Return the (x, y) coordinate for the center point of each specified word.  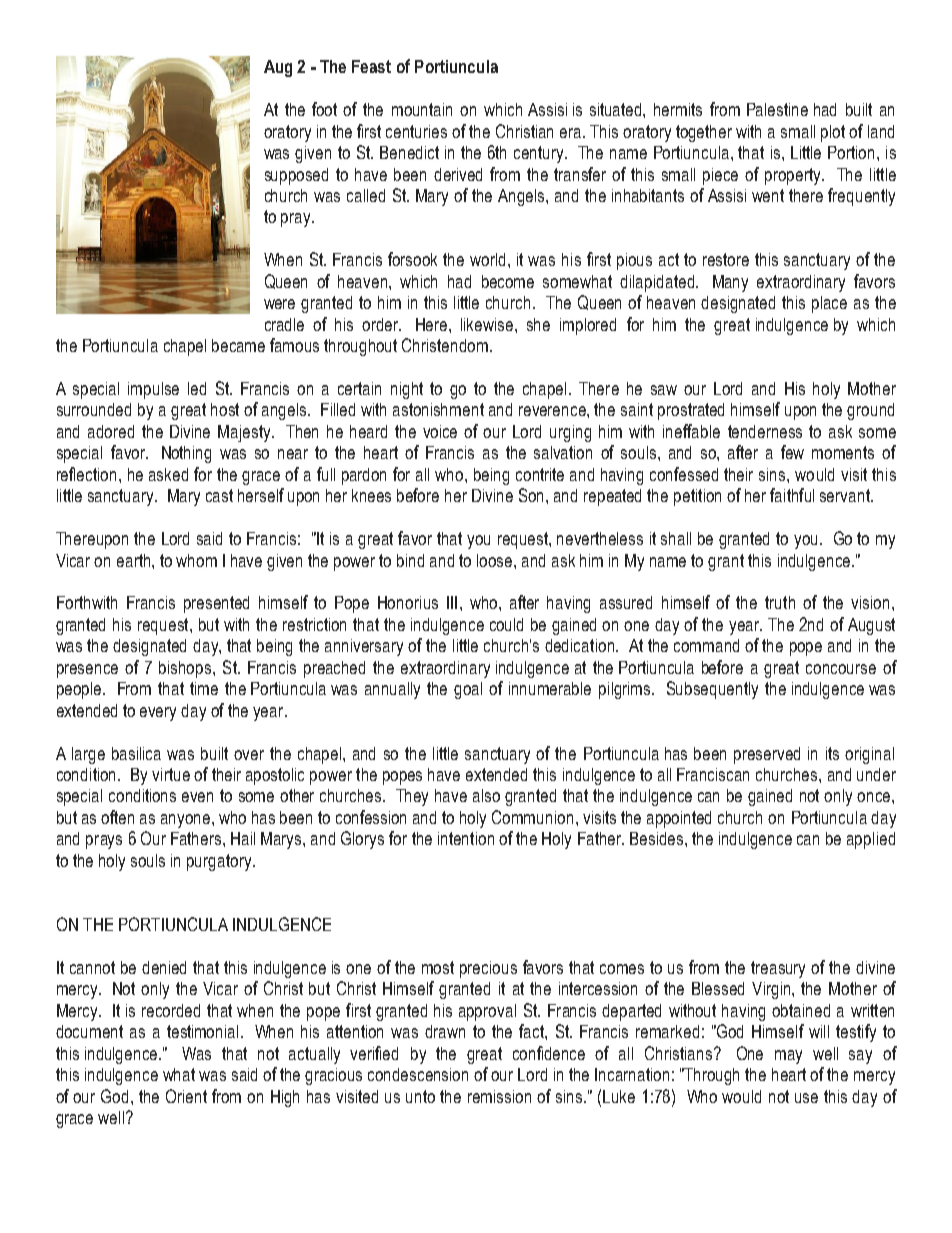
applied (871, 840)
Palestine (777, 109)
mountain (422, 109)
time (204, 688)
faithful (792, 495)
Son (533, 495)
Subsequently (712, 690)
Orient (186, 1096)
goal (468, 690)
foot (324, 109)
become (508, 281)
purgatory (220, 862)
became (238, 345)
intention (466, 838)
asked (168, 474)
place (829, 304)
